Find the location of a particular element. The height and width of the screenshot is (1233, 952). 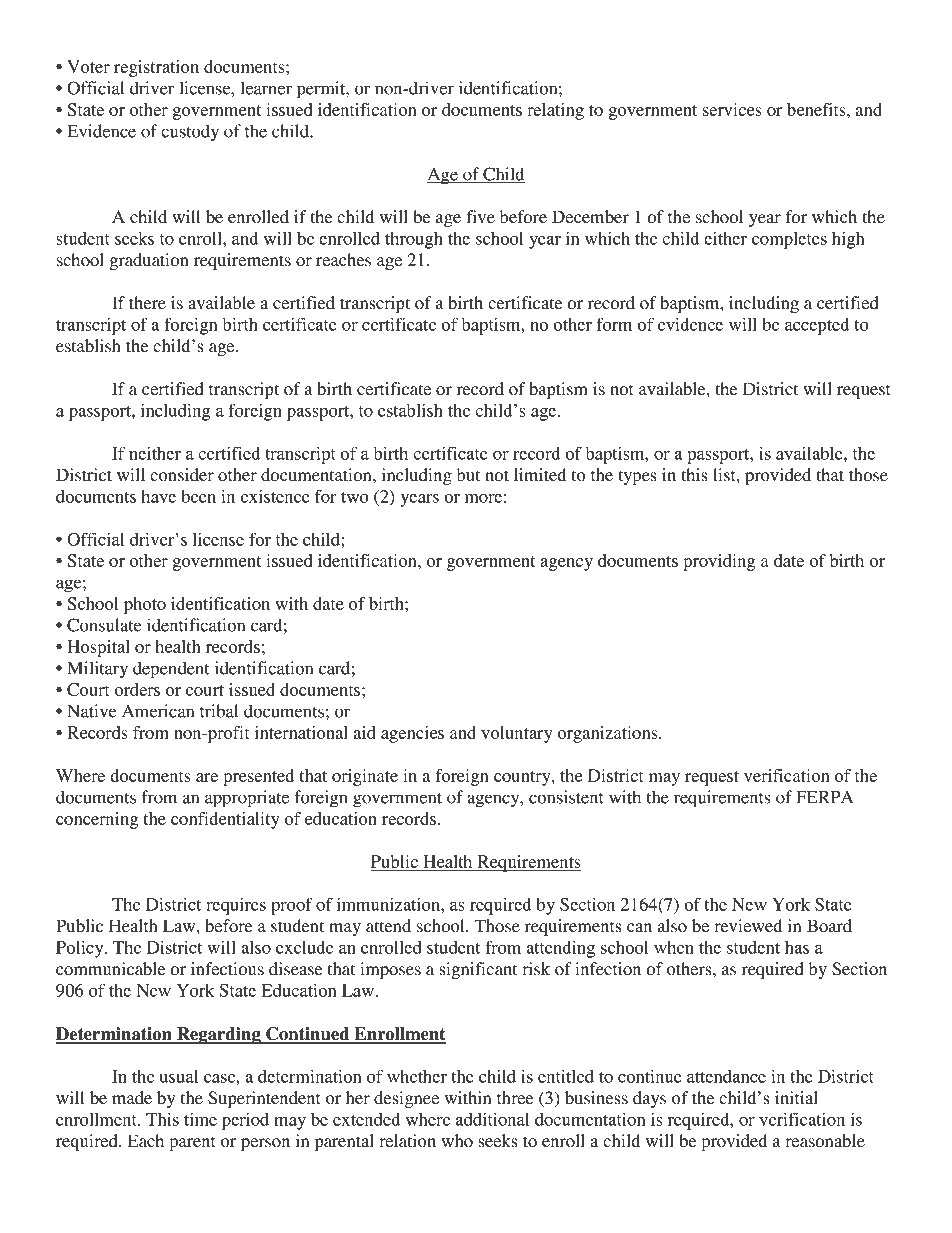

additional is located at coordinates (492, 1119).
